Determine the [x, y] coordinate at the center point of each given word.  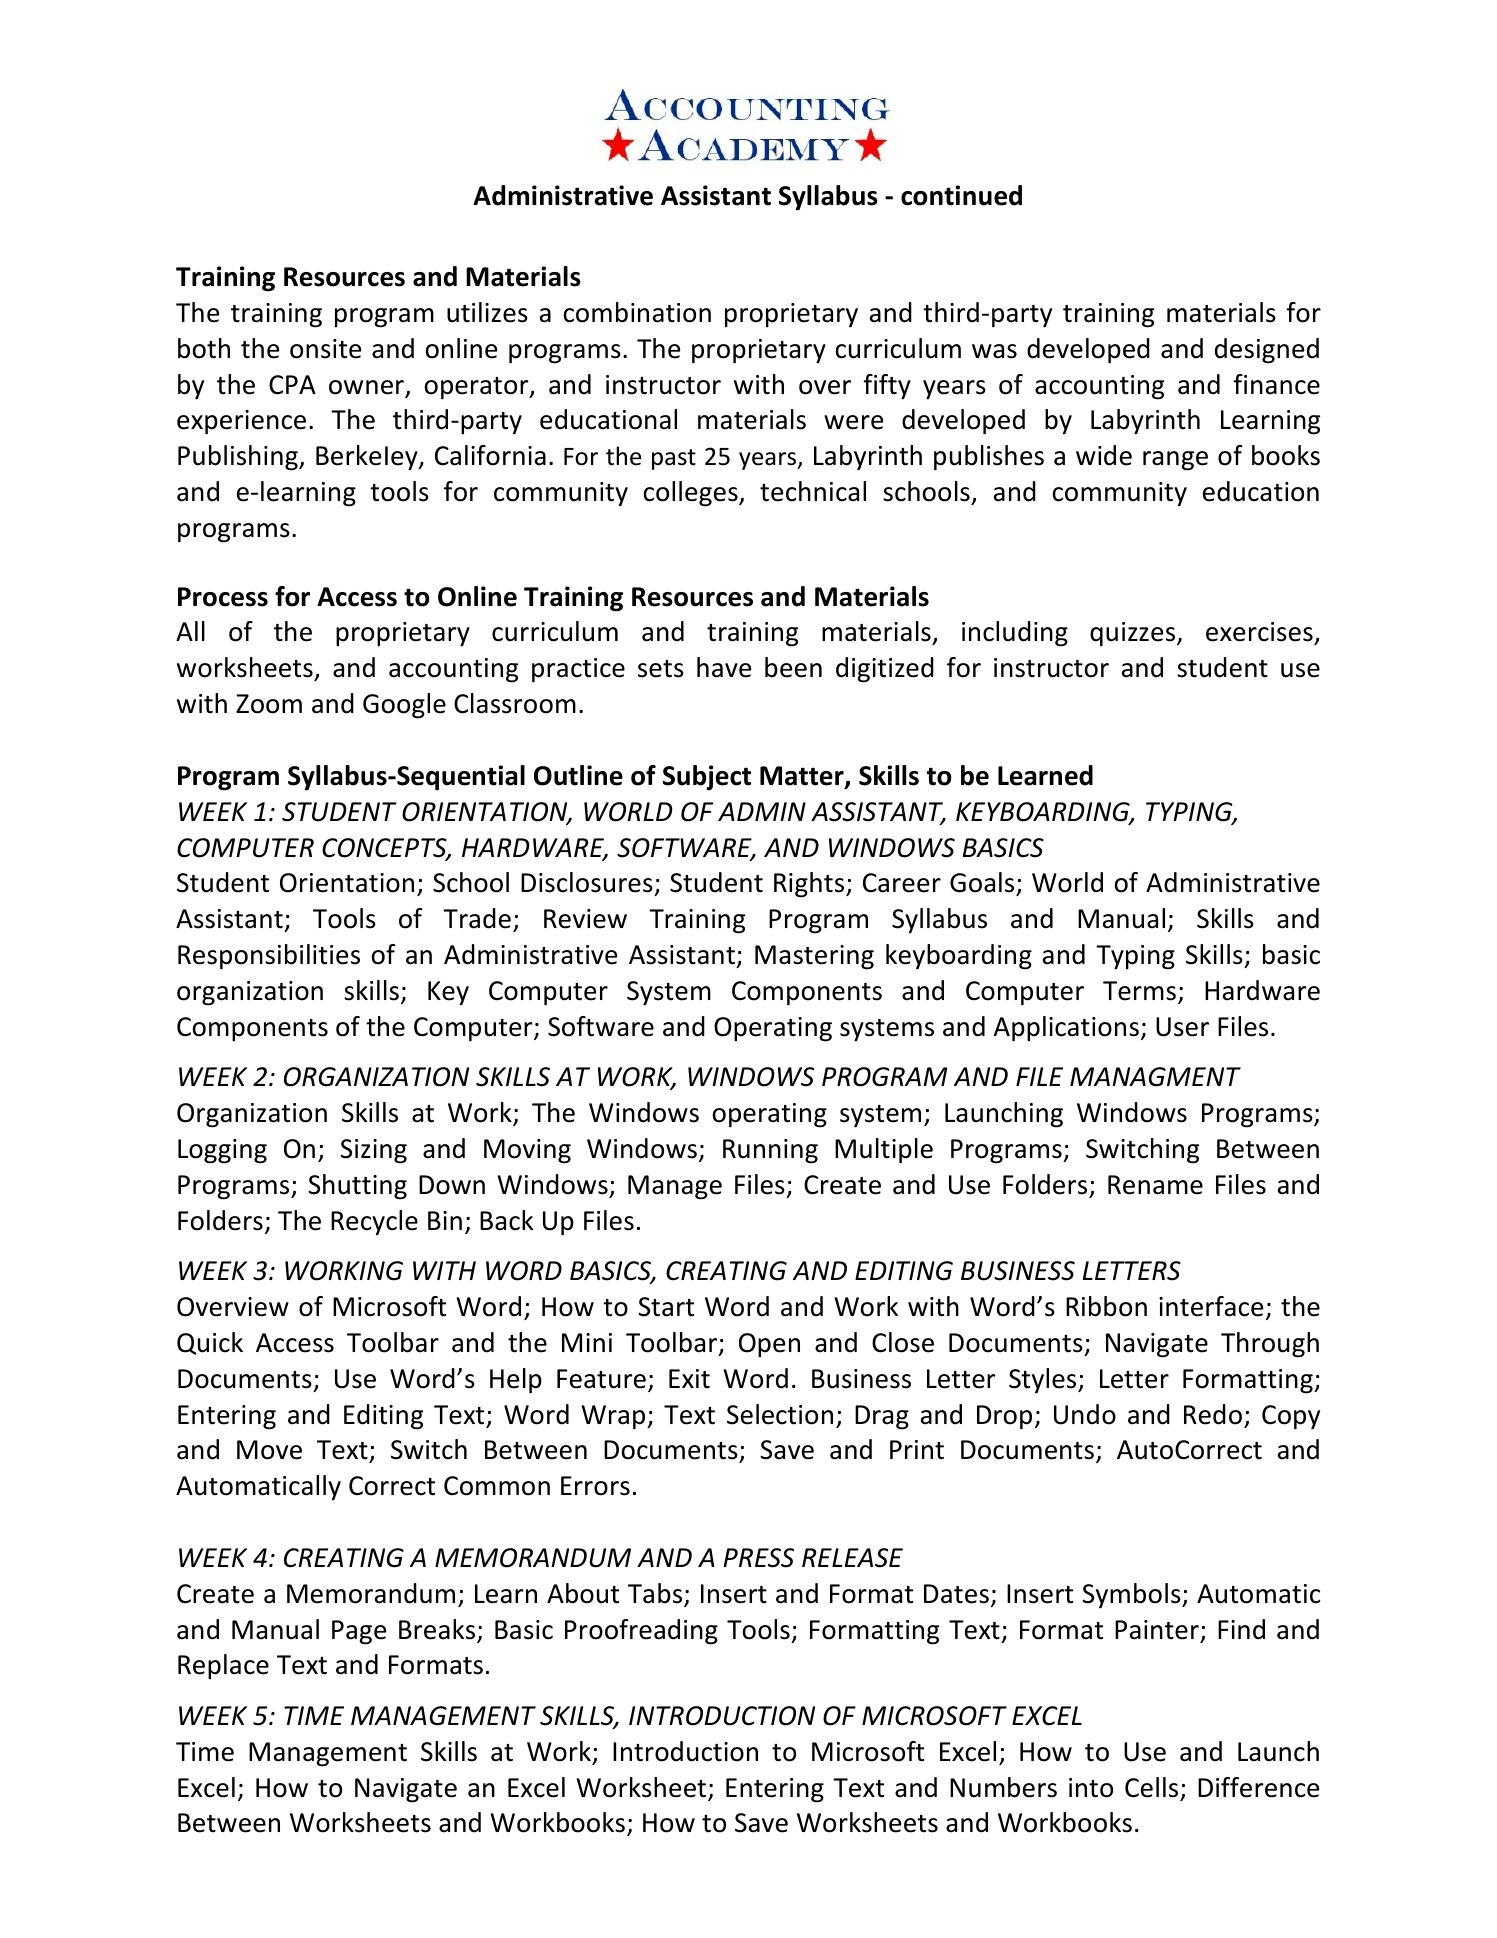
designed [1267, 351]
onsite [325, 349]
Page [359, 1632]
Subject [707, 778]
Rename [1155, 1185]
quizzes [1134, 634]
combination [637, 312]
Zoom [269, 704]
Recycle [374, 1223]
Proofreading [641, 1632]
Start [666, 1307]
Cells [1151, 1787]
